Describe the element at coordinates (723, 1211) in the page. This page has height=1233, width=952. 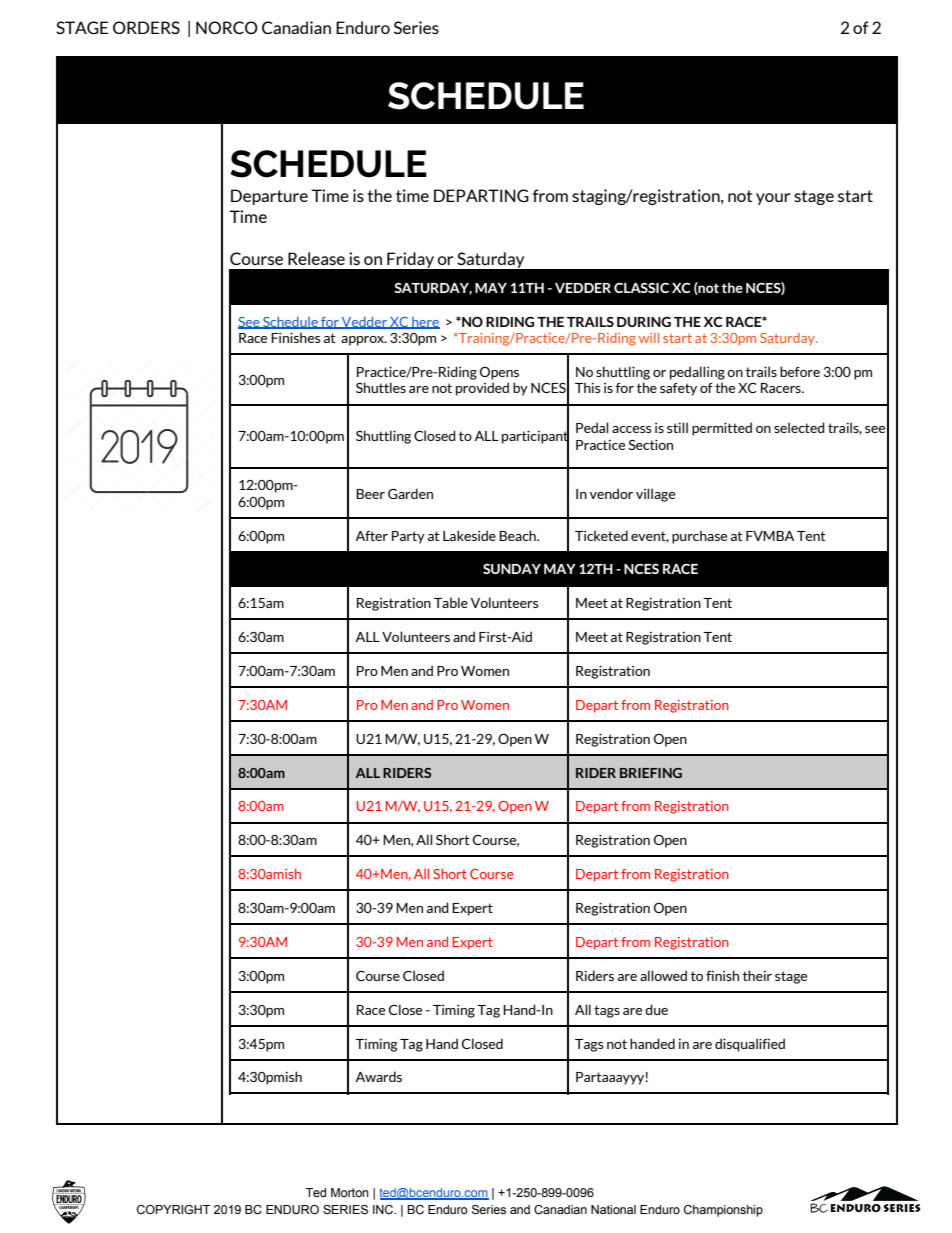
I see `Championship` at that location.
